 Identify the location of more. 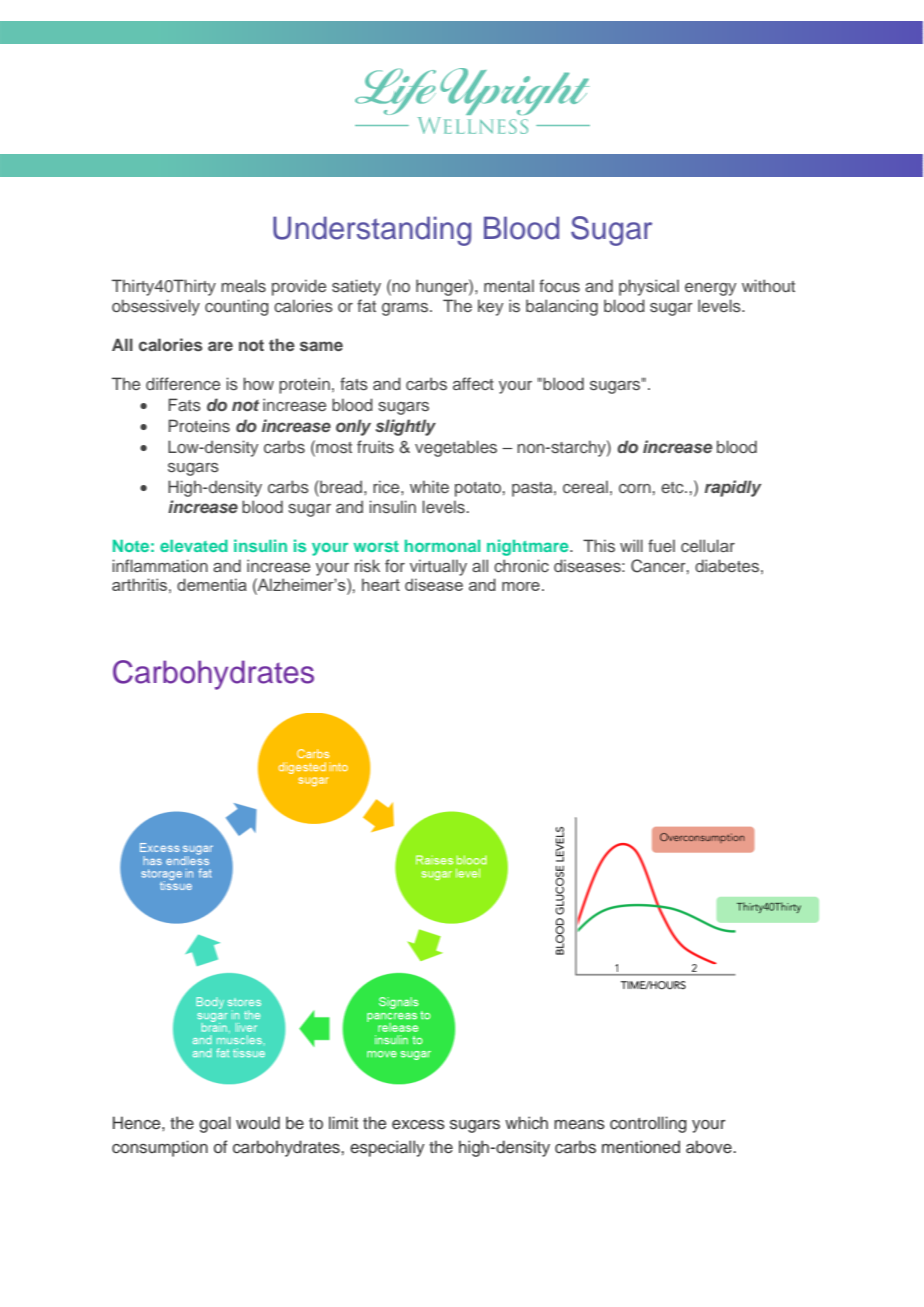
(521, 586).
